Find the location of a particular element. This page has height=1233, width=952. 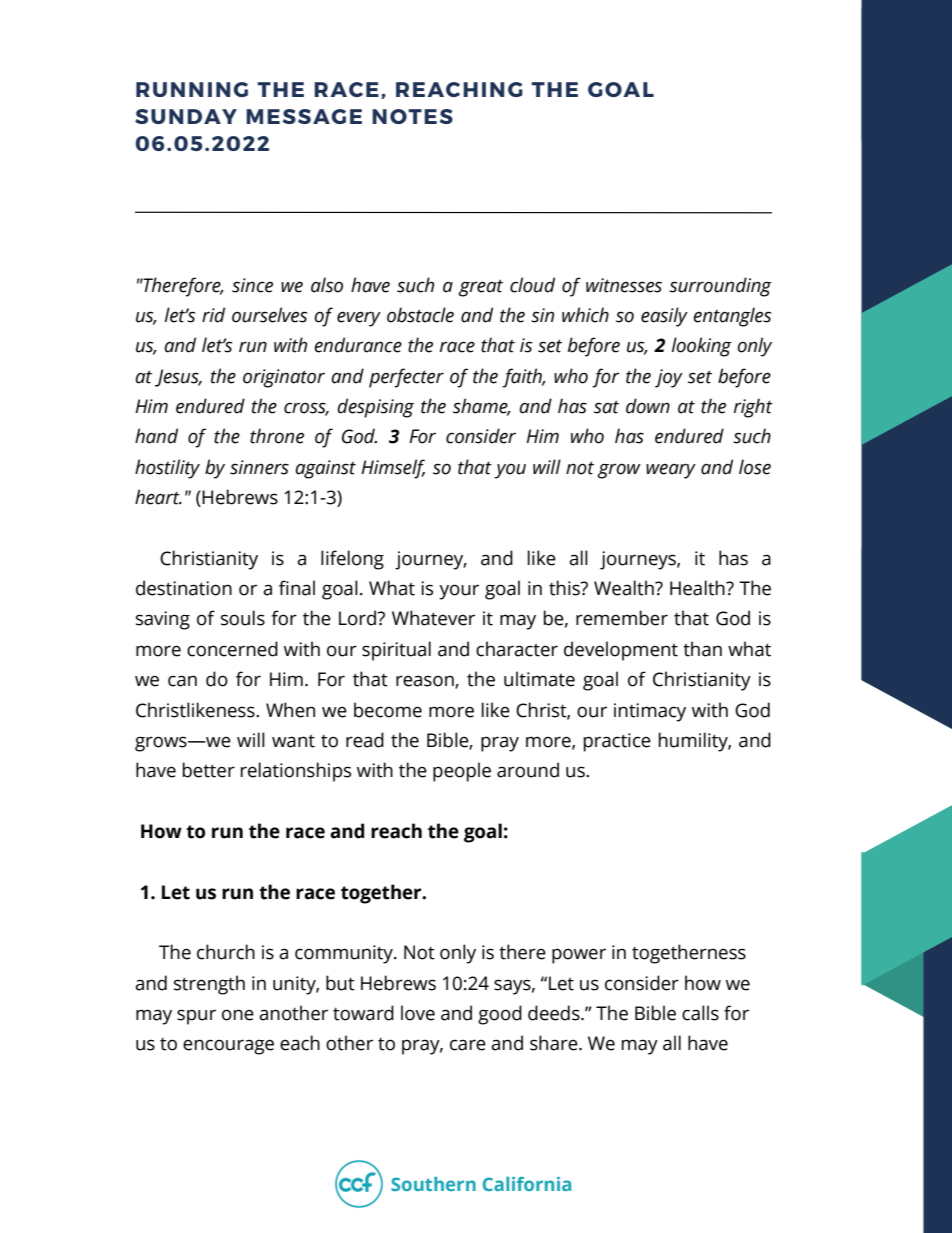

destination is located at coordinates (184, 588).
